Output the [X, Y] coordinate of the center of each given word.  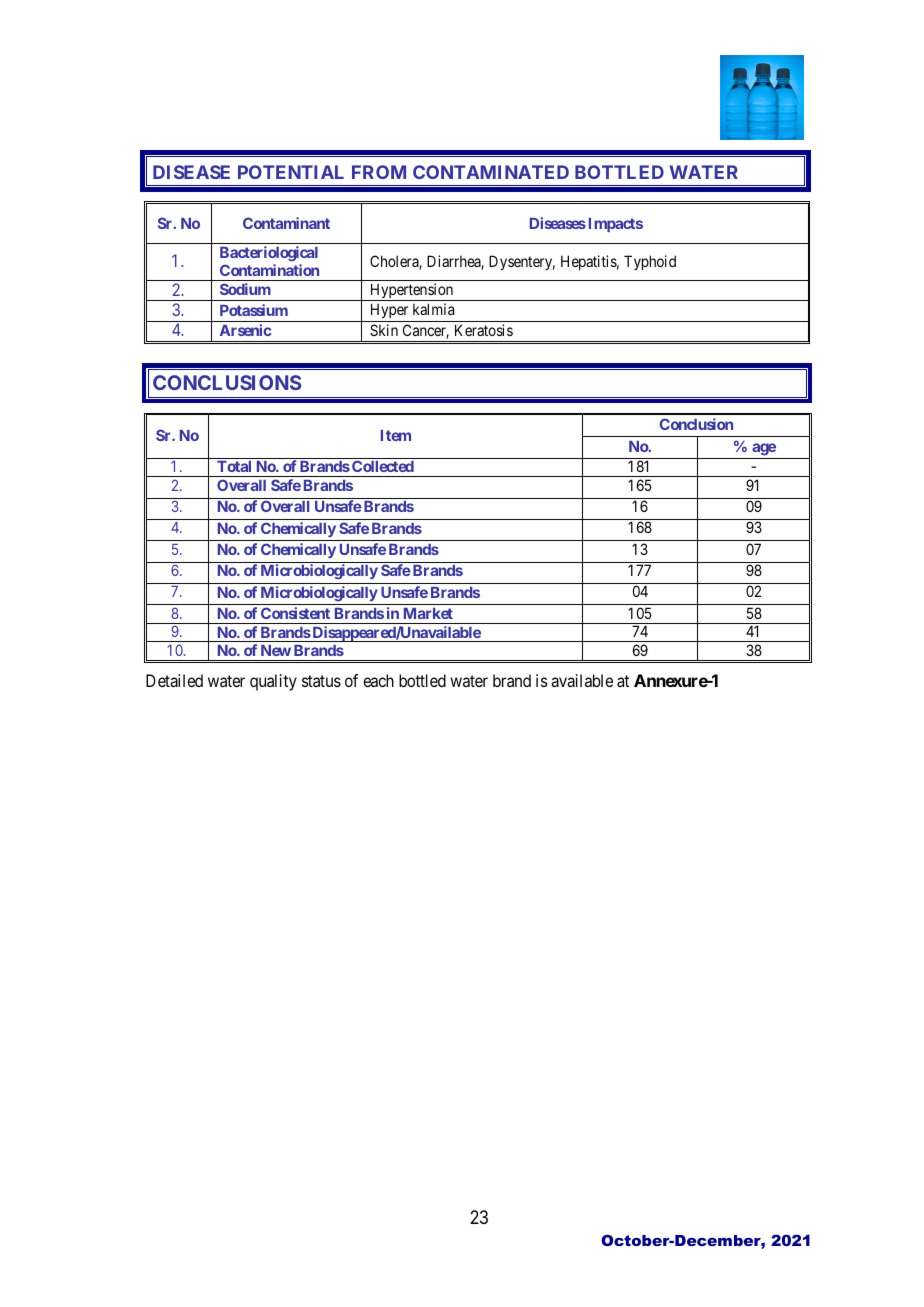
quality [273, 682]
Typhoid [650, 262]
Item [396, 435]
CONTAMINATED [491, 172]
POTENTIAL [291, 172]
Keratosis [484, 330]
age [764, 449]
